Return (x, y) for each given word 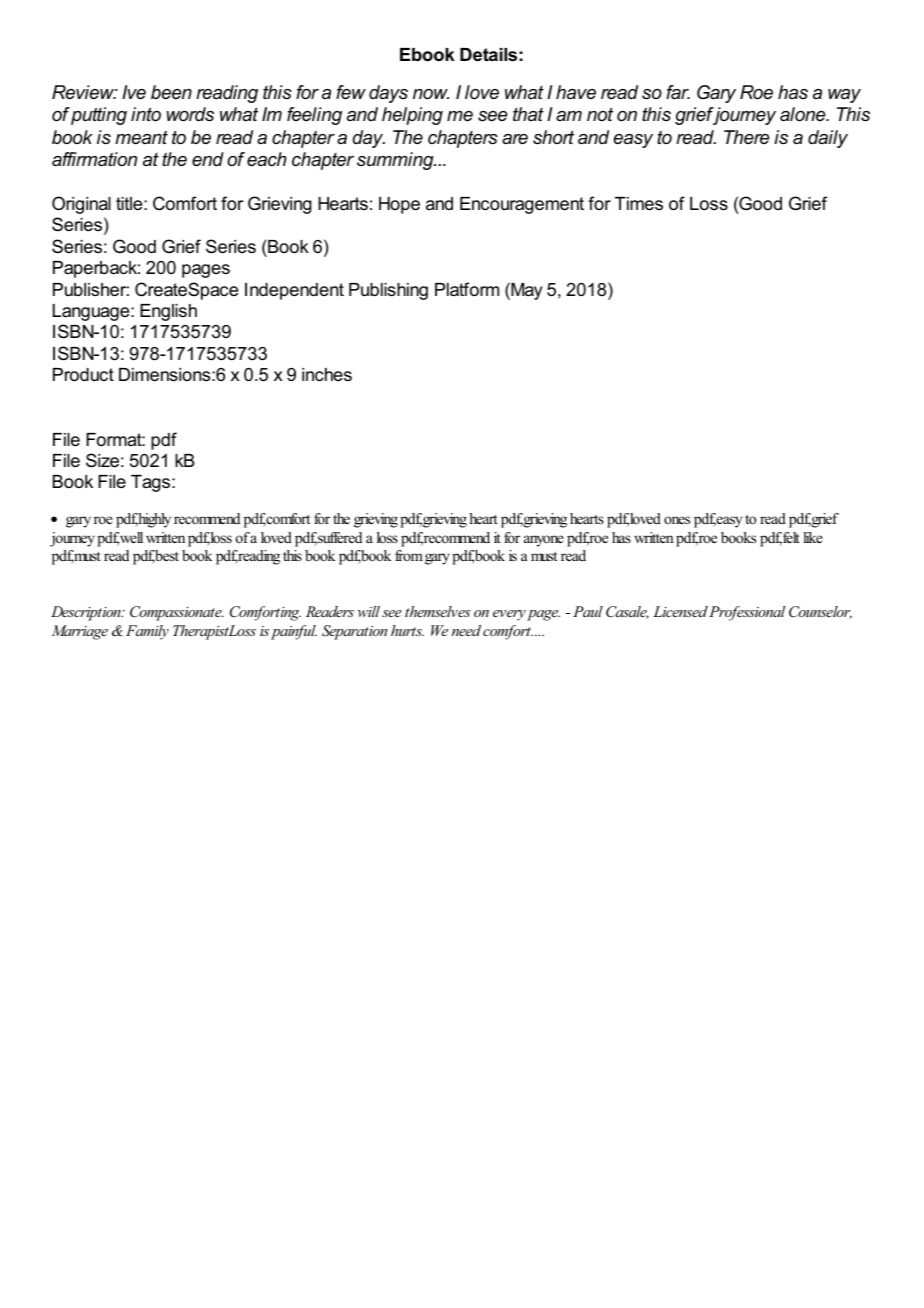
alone (804, 114)
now (431, 94)
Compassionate (177, 613)
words (190, 114)
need (466, 630)
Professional (747, 613)
